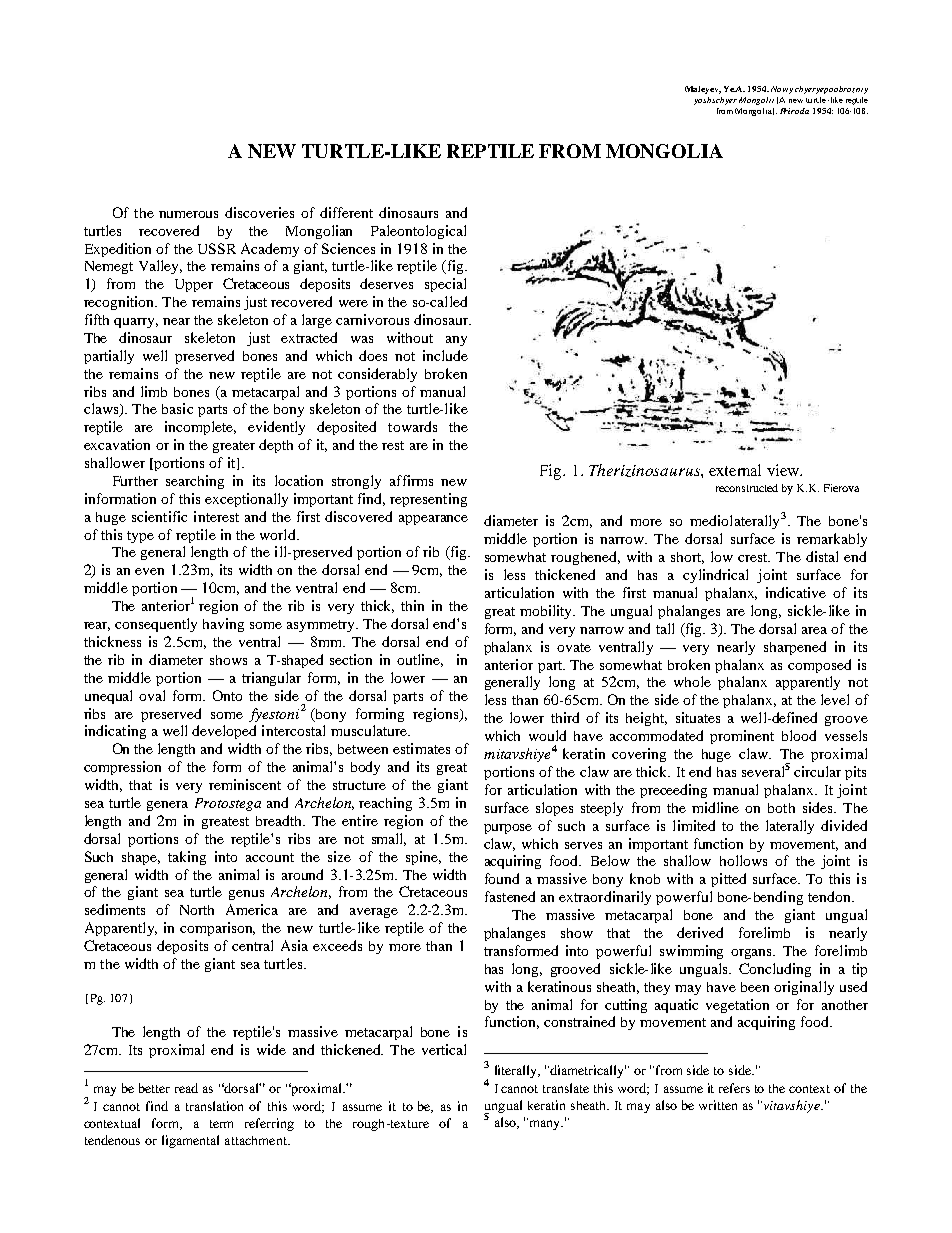  I want to click on USSR, so click(217, 248).
